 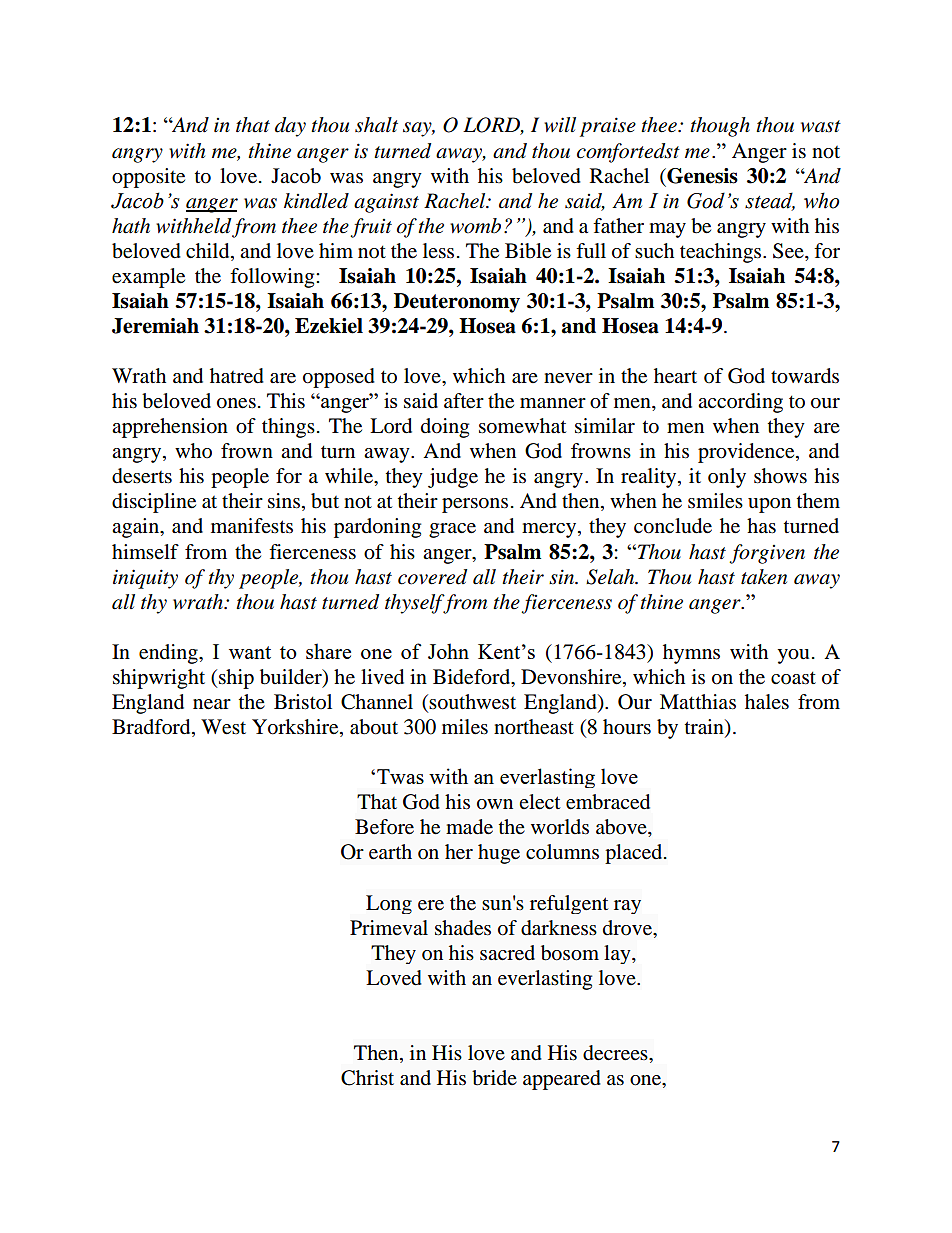 What do you see at coordinates (145, 579) in the screenshot?
I see `iniquity` at bounding box center [145, 579].
